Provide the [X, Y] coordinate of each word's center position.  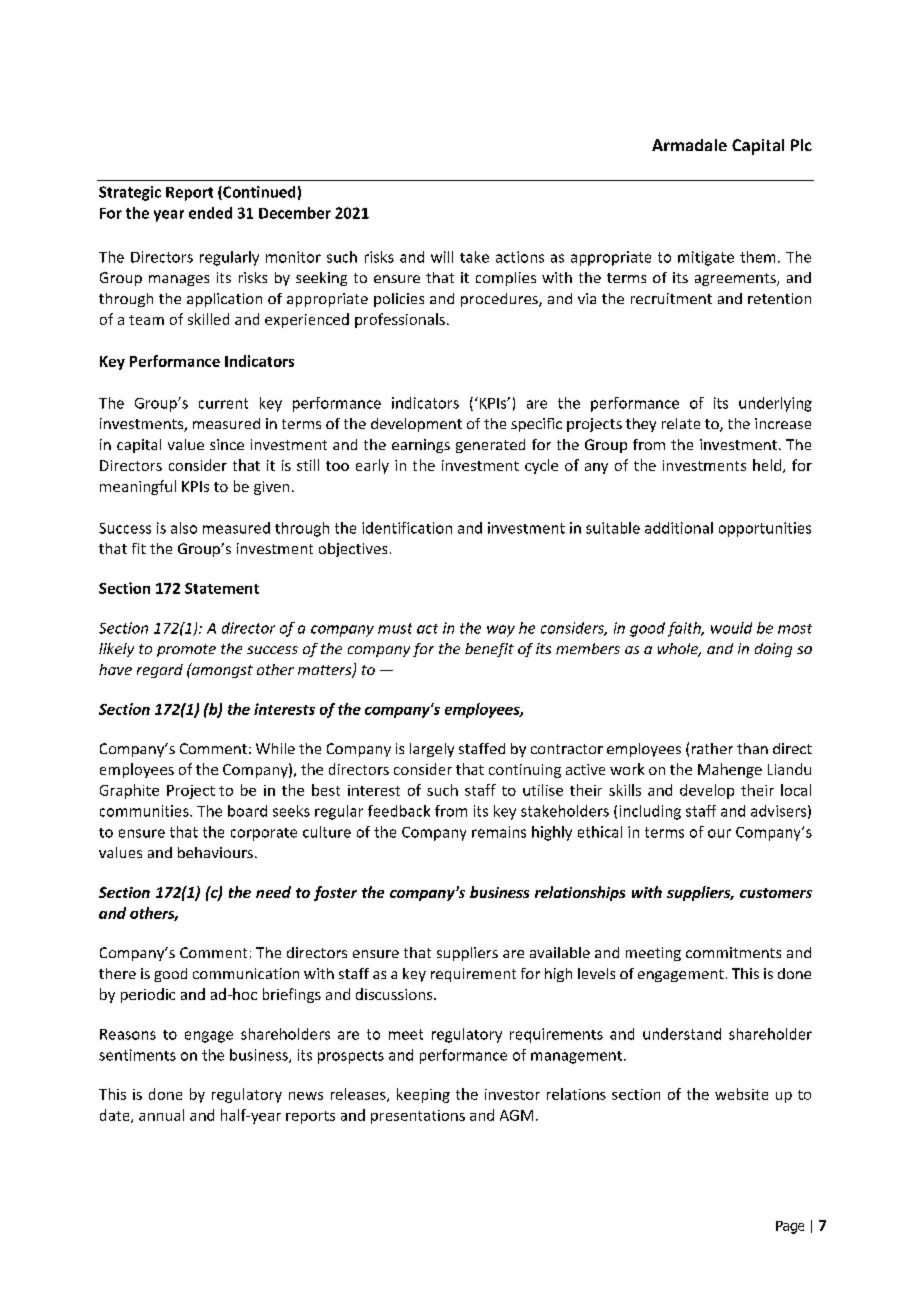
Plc [801, 145]
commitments [733, 952]
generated [490, 446]
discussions [395, 994]
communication [246, 973]
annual [161, 1115]
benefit [489, 650]
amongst [221, 670]
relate [681, 423]
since [227, 444]
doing [773, 650]
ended [210, 213]
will [442, 257]
